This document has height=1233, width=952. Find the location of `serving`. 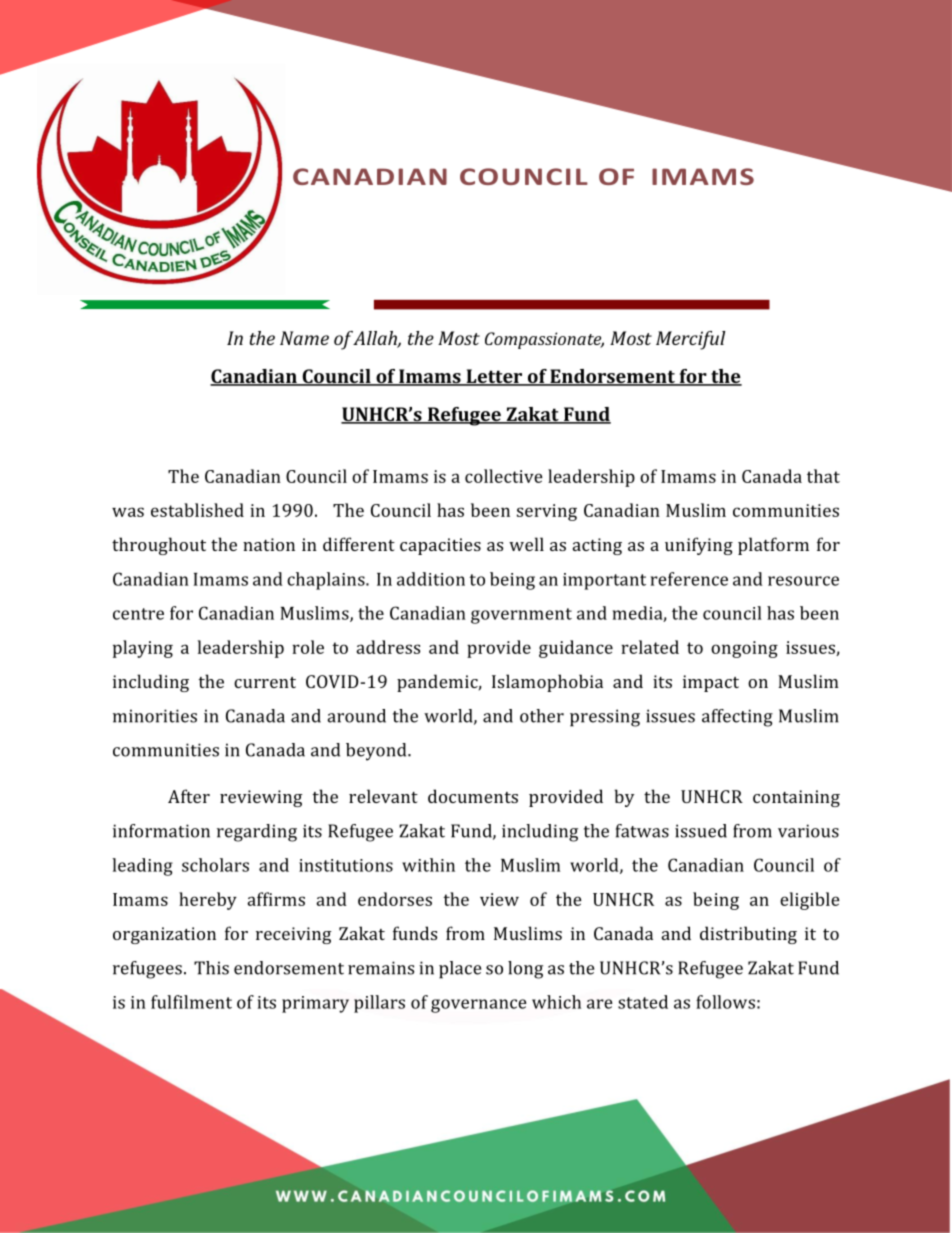

serving is located at coordinates (547, 512).
